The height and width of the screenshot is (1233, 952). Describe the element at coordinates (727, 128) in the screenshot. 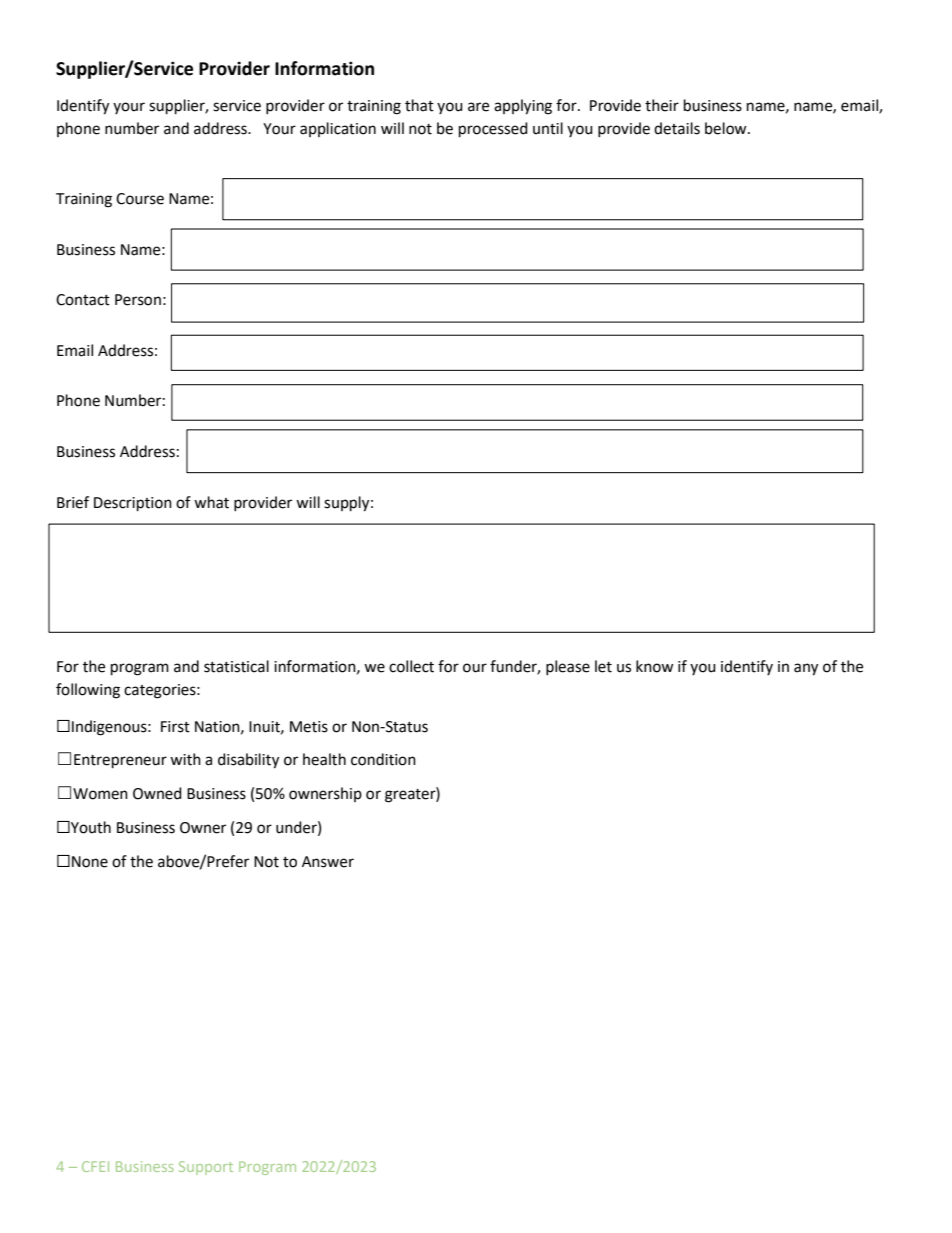

I see `below` at that location.
